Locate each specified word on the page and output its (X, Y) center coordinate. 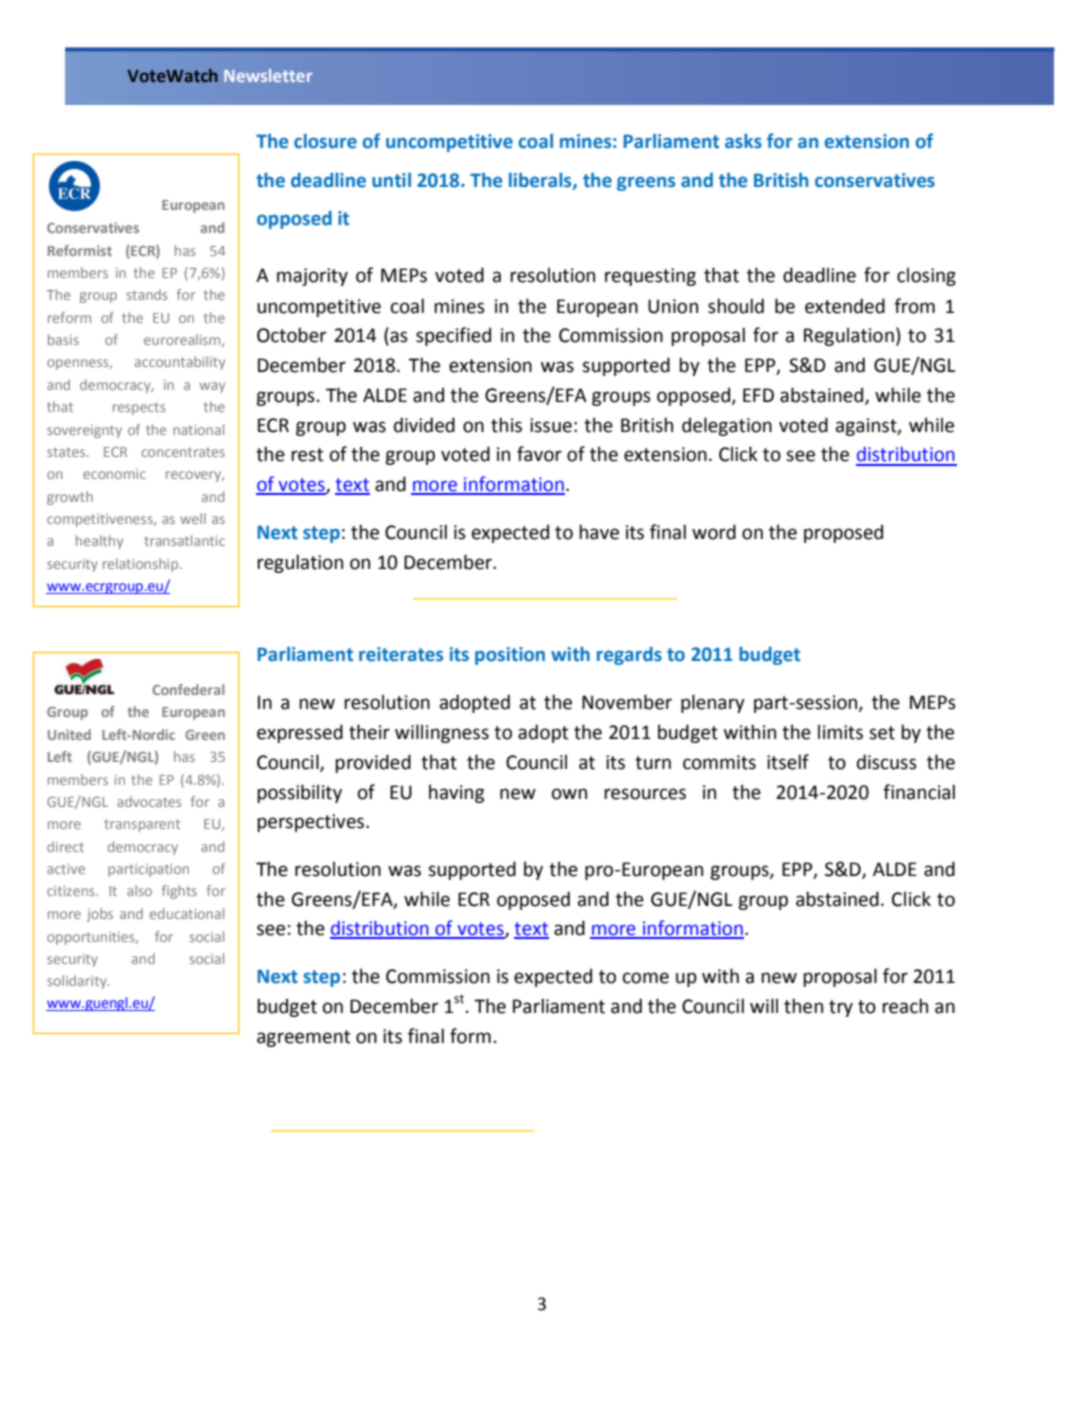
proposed (843, 533)
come (646, 978)
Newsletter (268, 75)
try (841, 1008)
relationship (142, 565)
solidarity (78, 982)
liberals (541, 181)
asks (743, 141)
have (599, 532)
